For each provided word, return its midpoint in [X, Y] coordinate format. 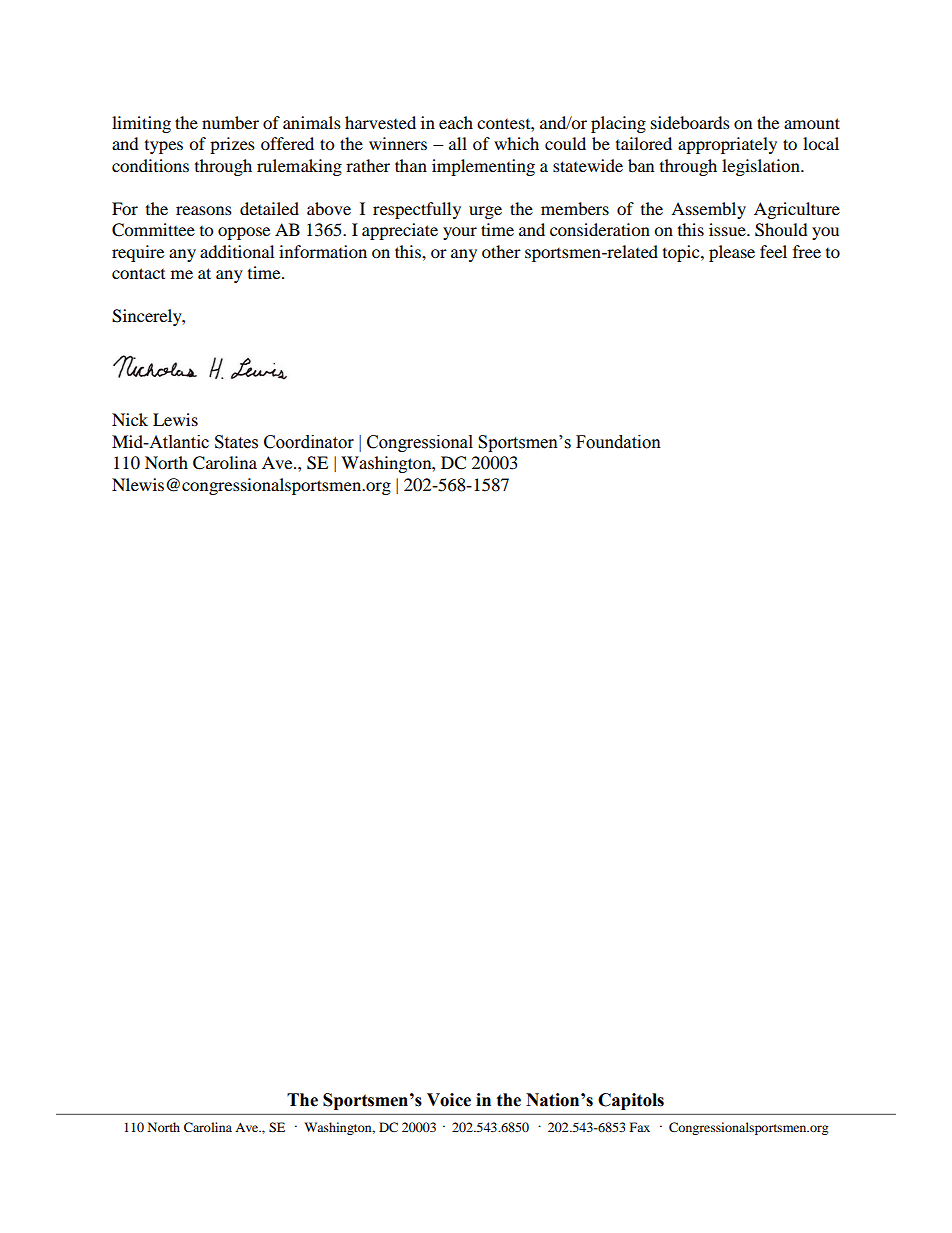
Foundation [618, 442]
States [236, 442]
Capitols [631, 1101]
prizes [232, 145]
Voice [449, 1100]
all [458, 143]
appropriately [727, 145]
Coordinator [309, 442]
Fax [640, 1127]
